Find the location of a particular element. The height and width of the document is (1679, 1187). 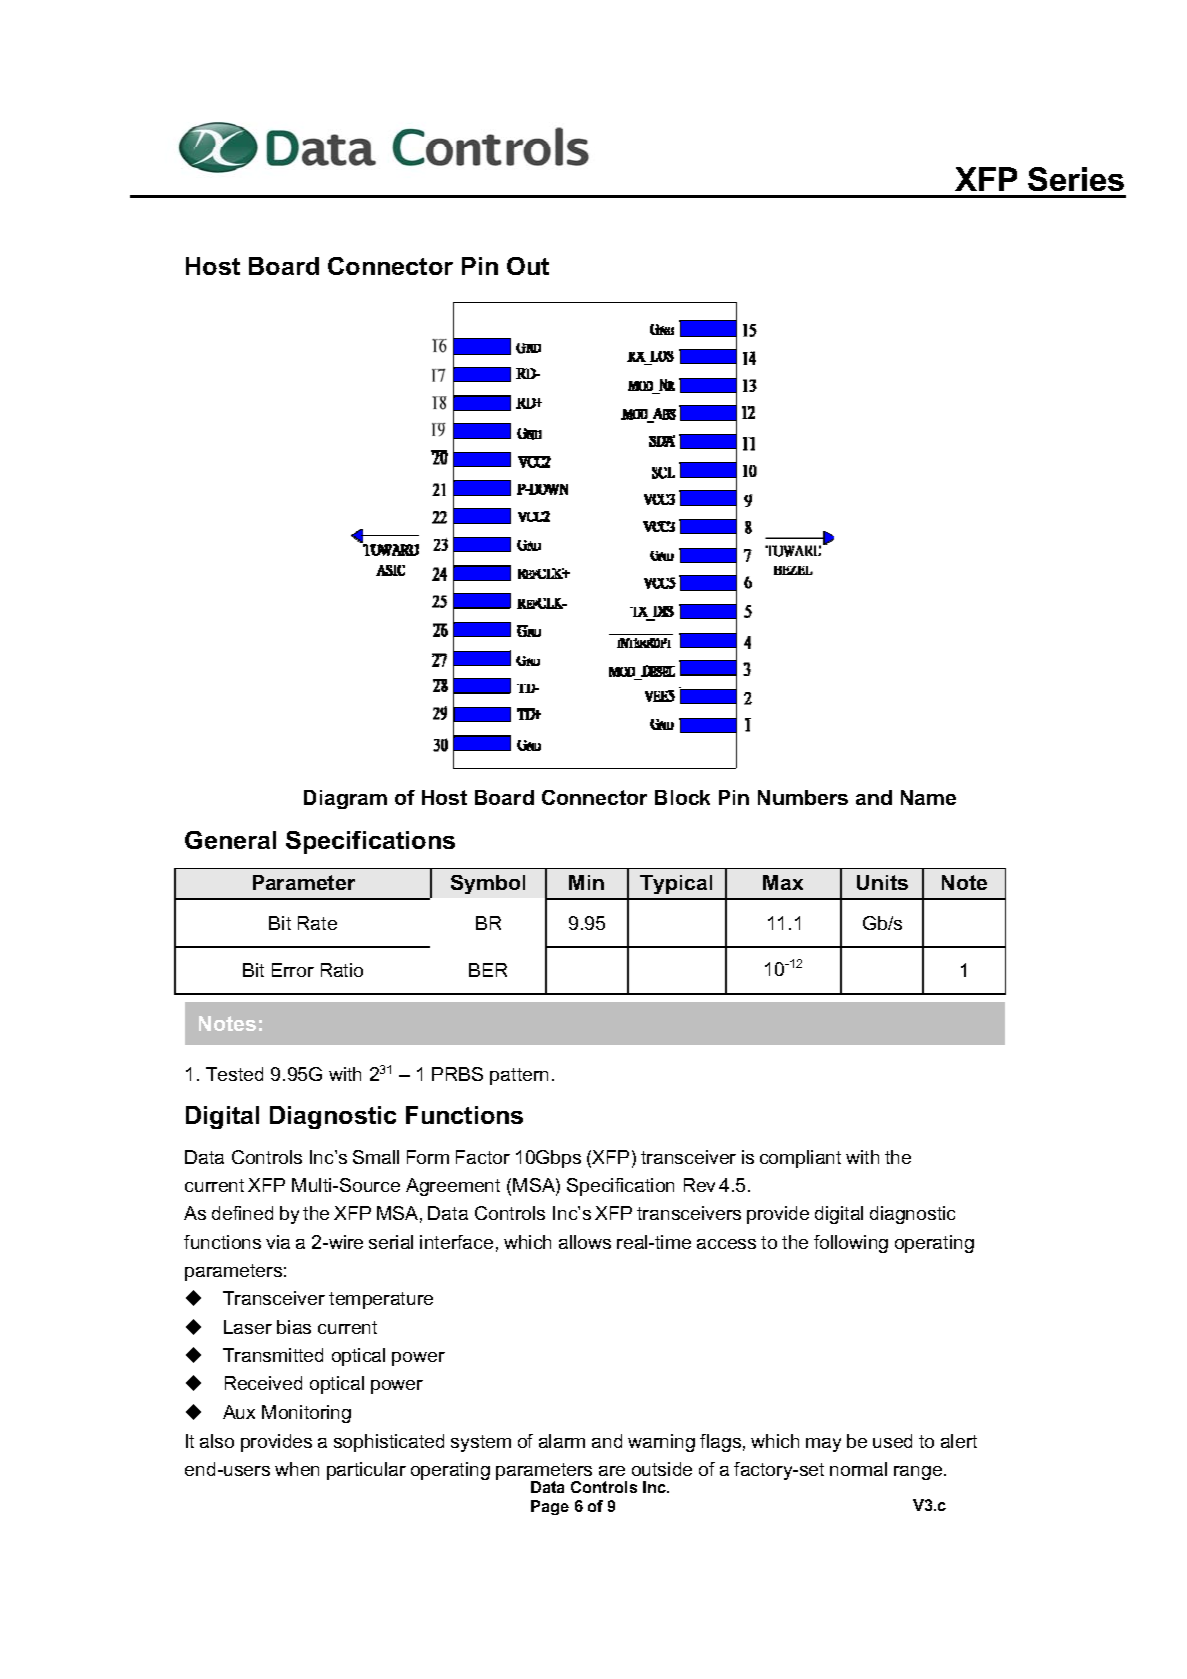

General is located at coordinates (230, 840).
